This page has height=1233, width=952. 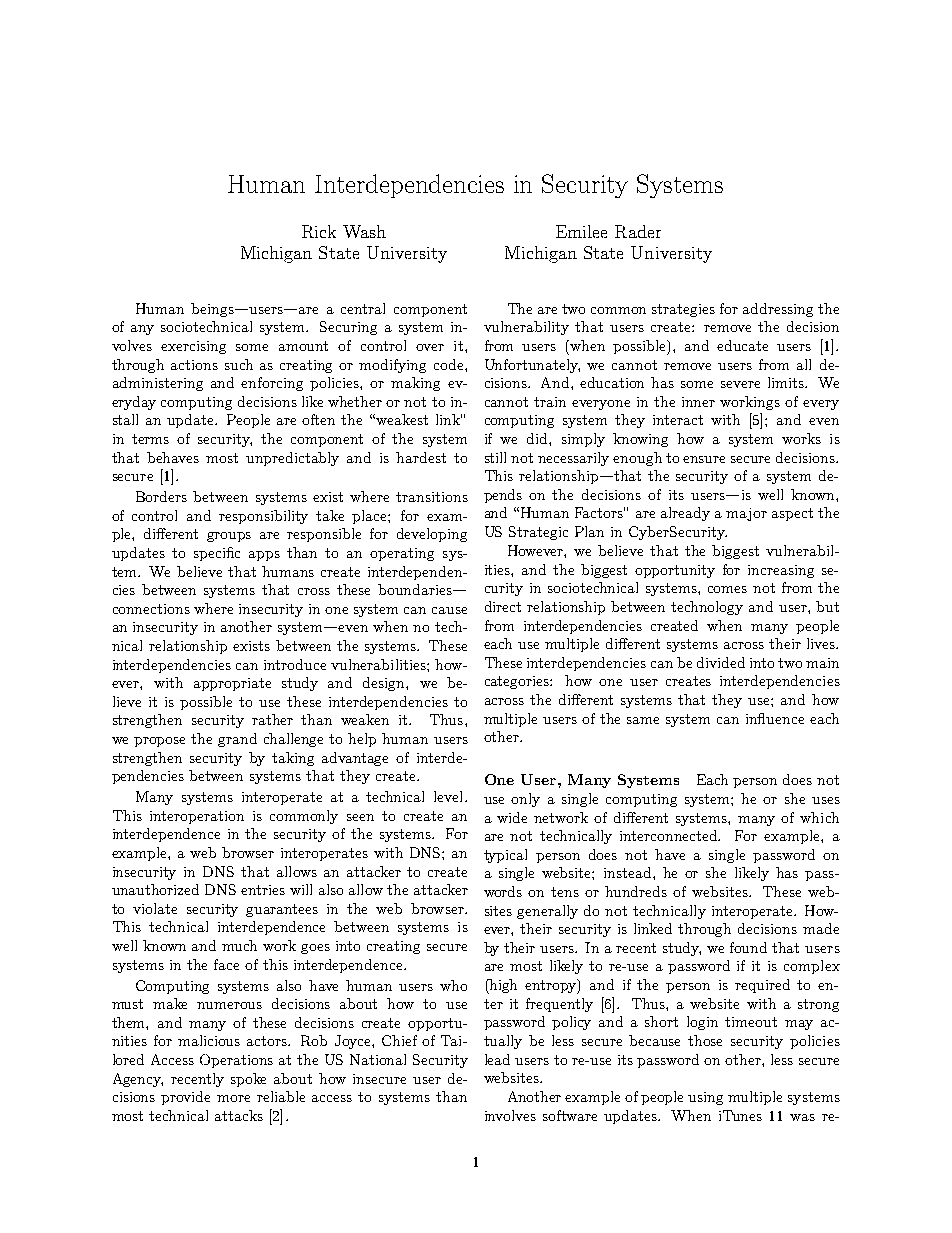 I want to click on addressing, so click(x=778, y=310).
